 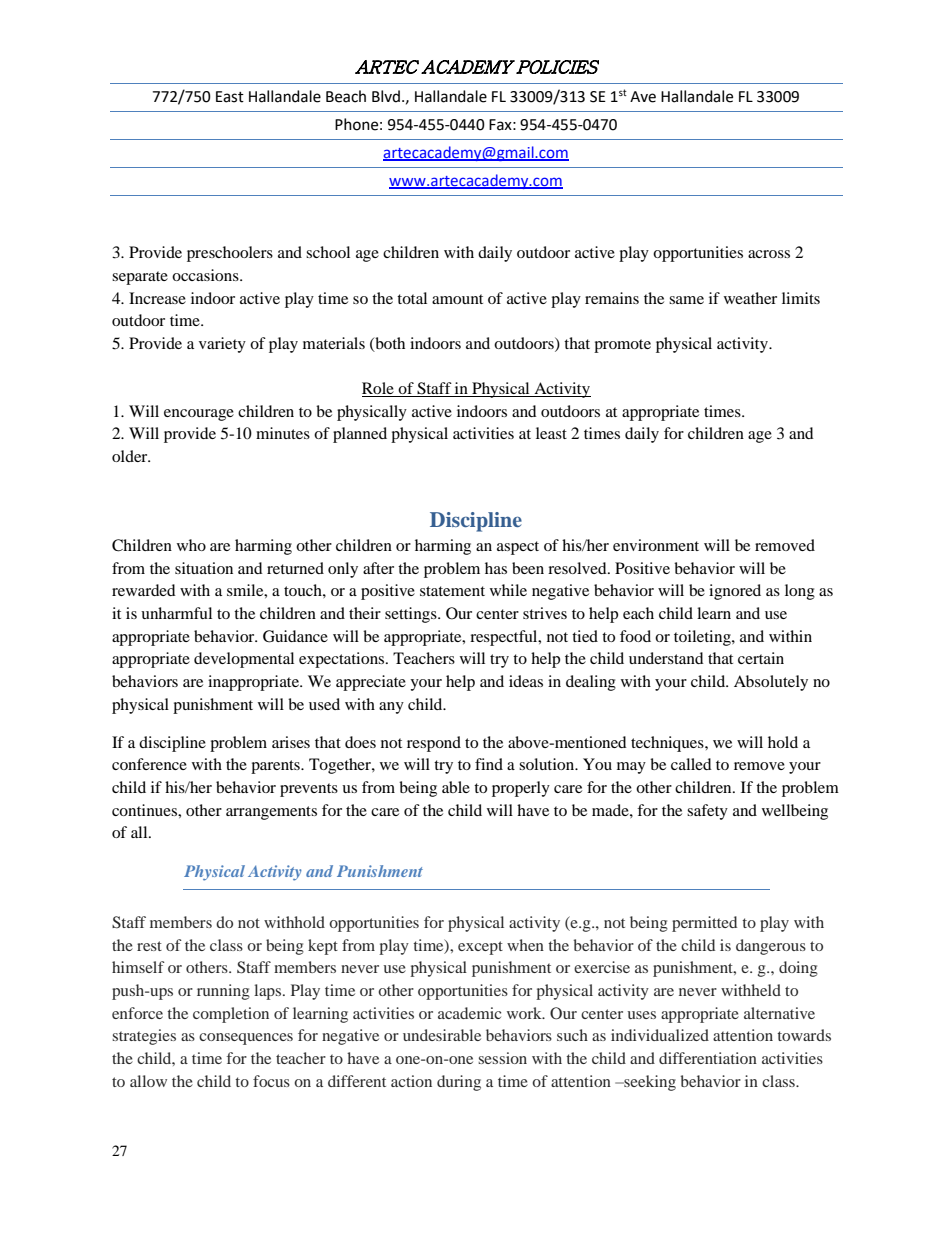 What do you see at coordinates (735, 592) in the document?
I see `ignored` at bounding box center [735, 592].
